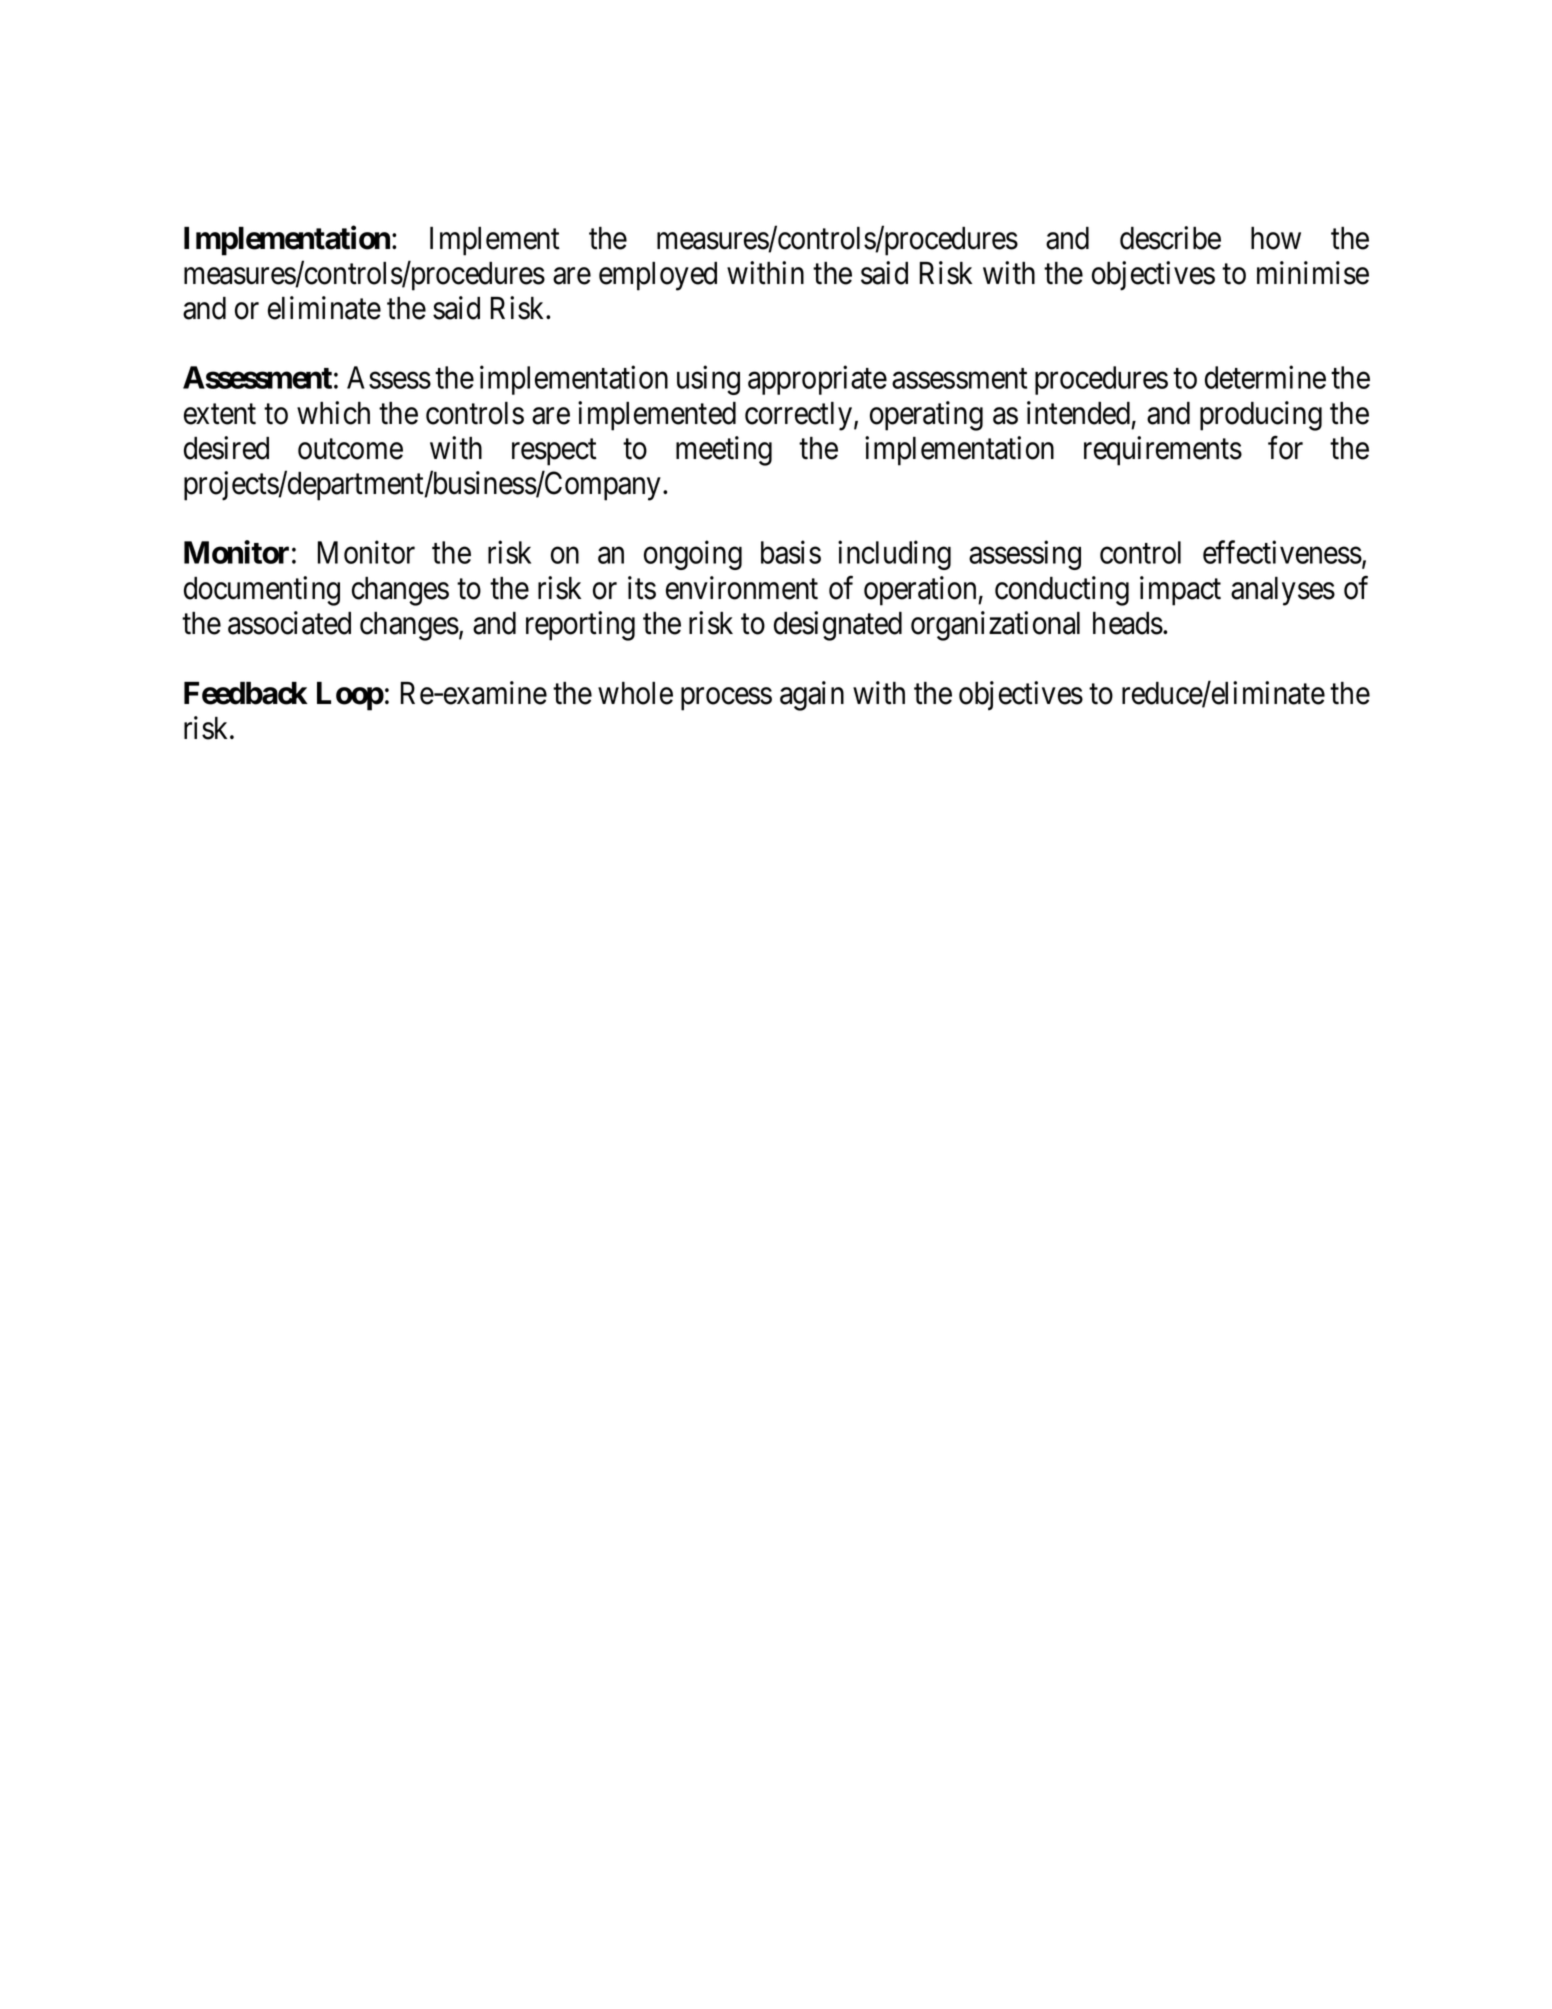 The image size is (1552, 2009). I want to click on appropriate, so click(817, 380).
